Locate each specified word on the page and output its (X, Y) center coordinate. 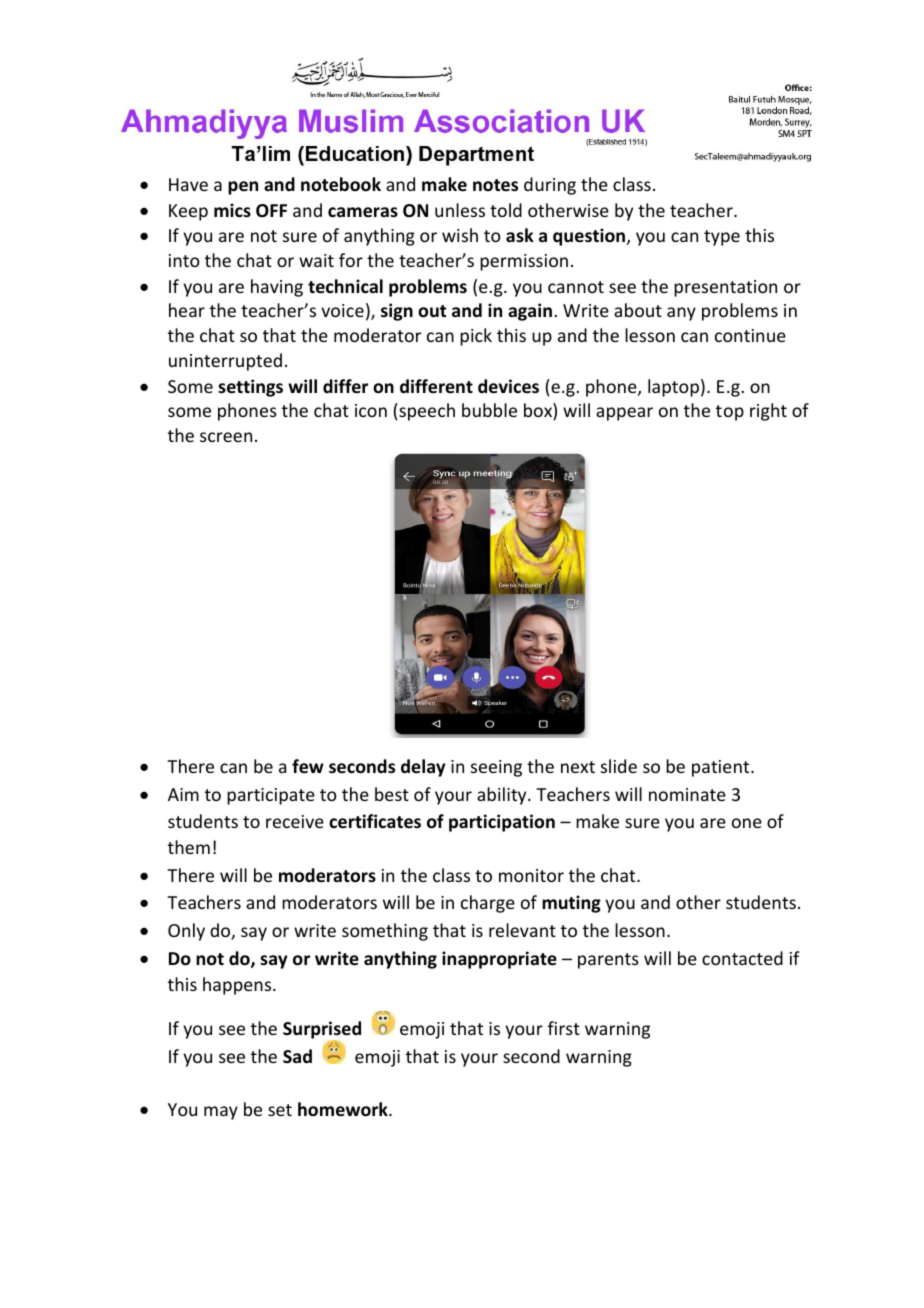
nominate (687, 794)
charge (488, 904)
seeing (496, 768)
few (308, 766)
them (189, 847)
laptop (673, 388)
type (722, 238)
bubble (489, 410)
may (221, 1113)
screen (226, 437)
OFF (271, 211)
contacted (742, 958)
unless (460, 210)
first (564, 1028)
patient (722, 768)
